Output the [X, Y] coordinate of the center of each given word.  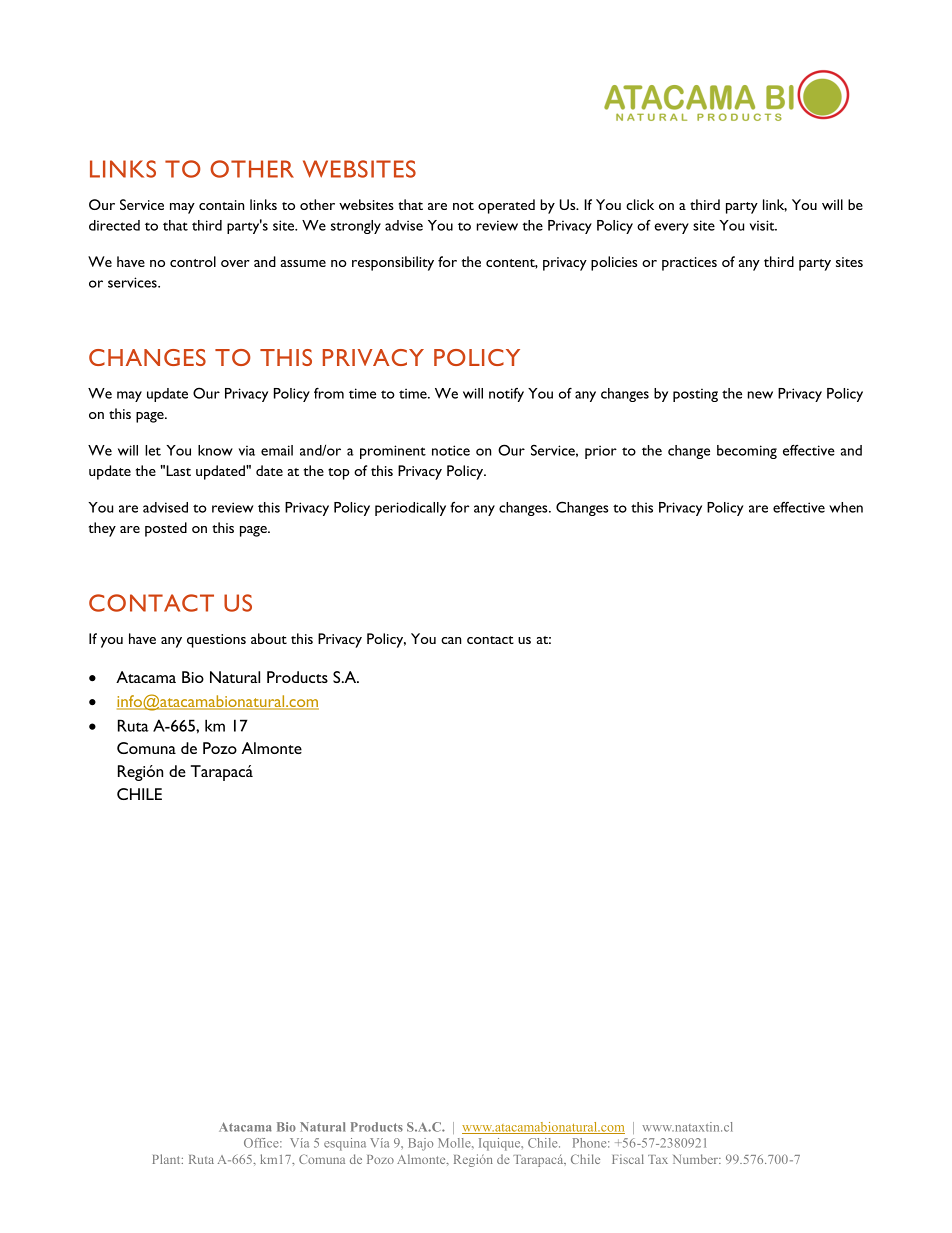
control [193, 261]
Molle [455, 1143]
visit [763, 225]
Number [696, 1159]
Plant [167, 1159]
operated [506, 206]
